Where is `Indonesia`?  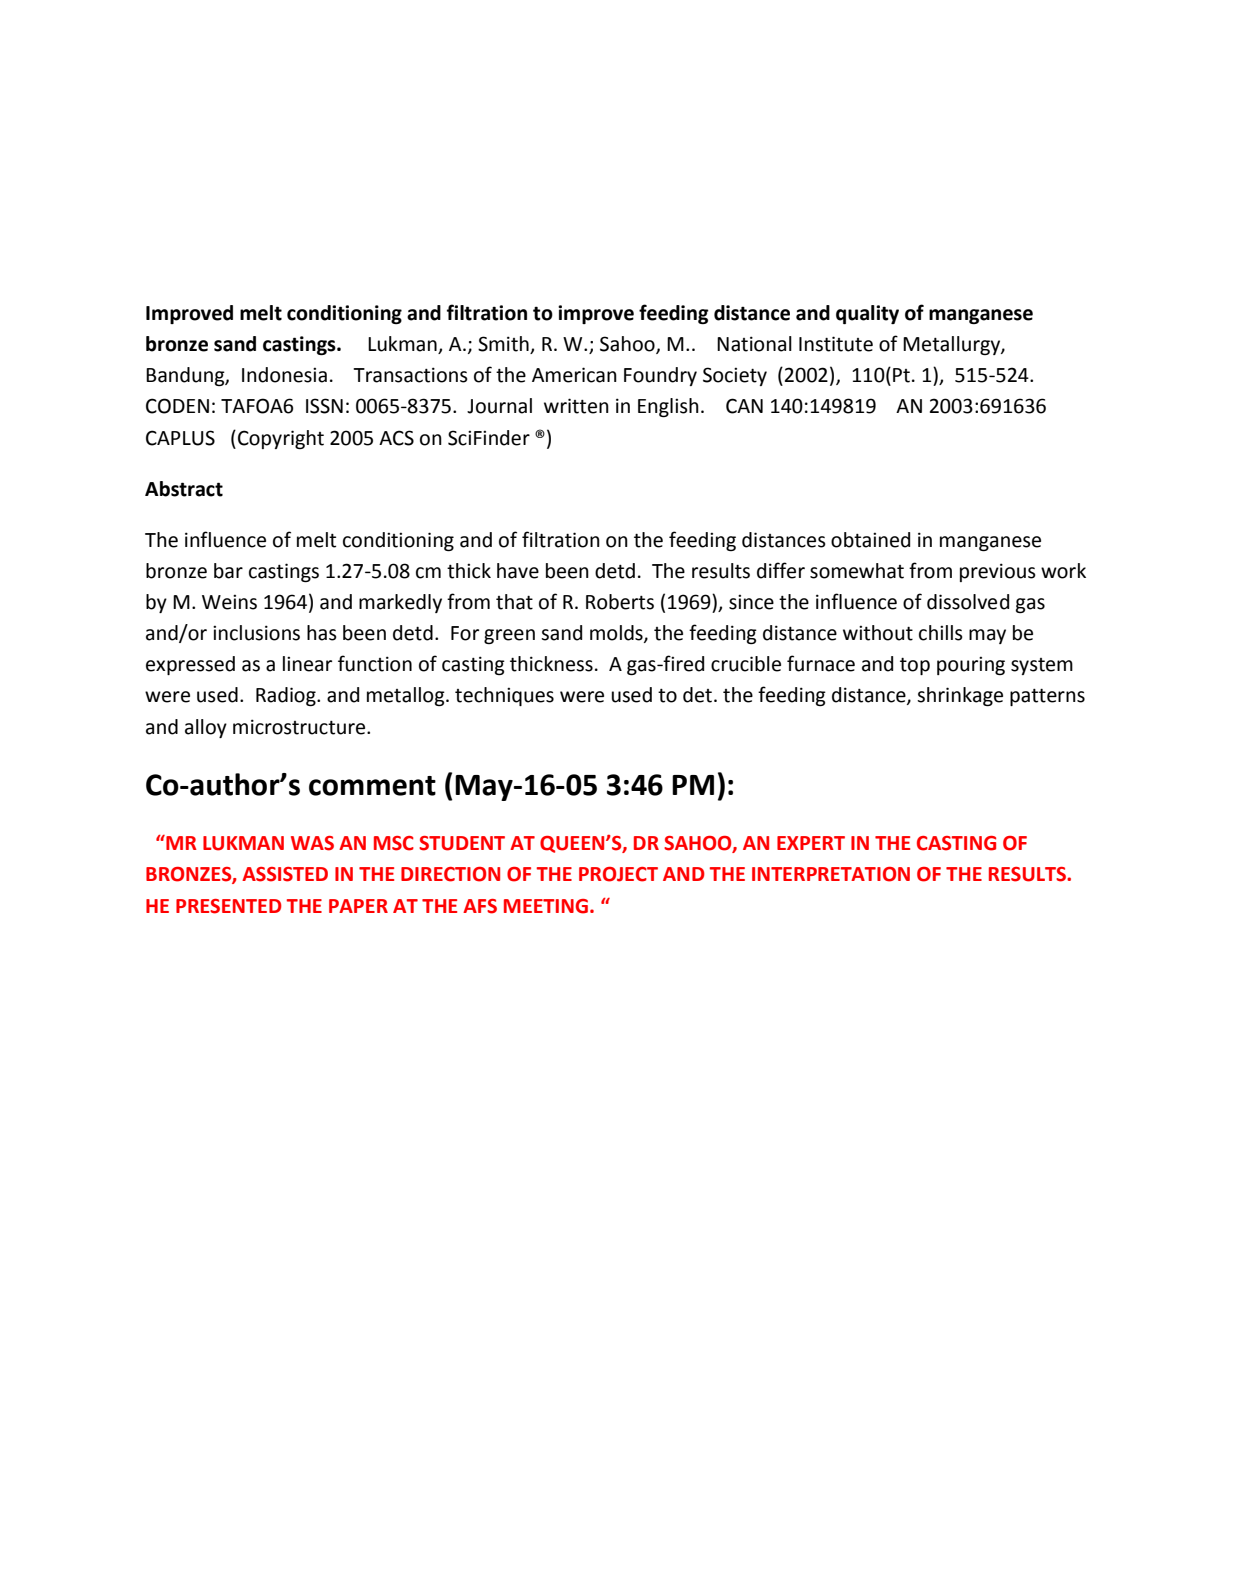
Indonesia is located at coordinates (284, 375).
